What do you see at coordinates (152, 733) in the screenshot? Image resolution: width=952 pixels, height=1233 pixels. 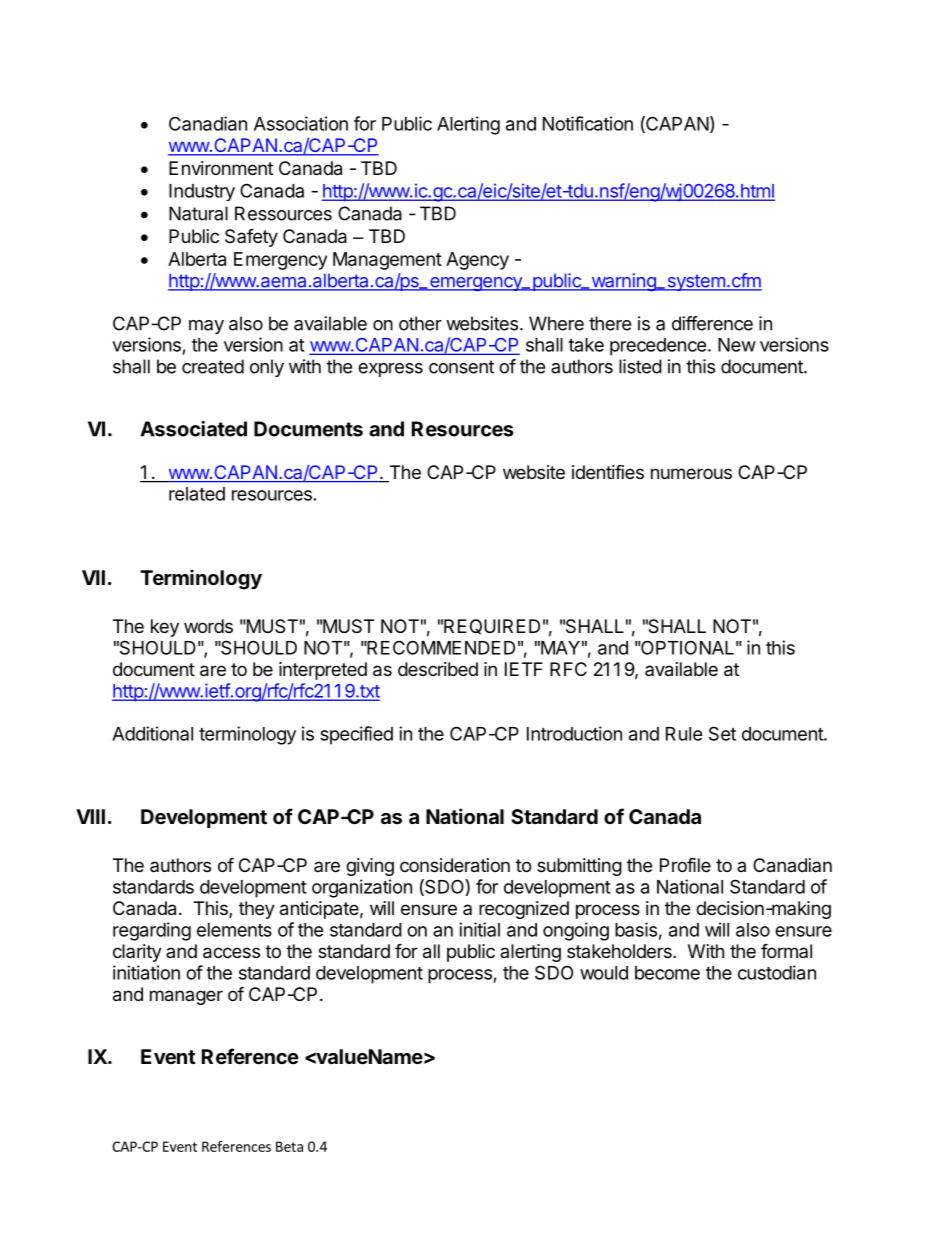 I see `Additional` at bounding box center [152, 733].
